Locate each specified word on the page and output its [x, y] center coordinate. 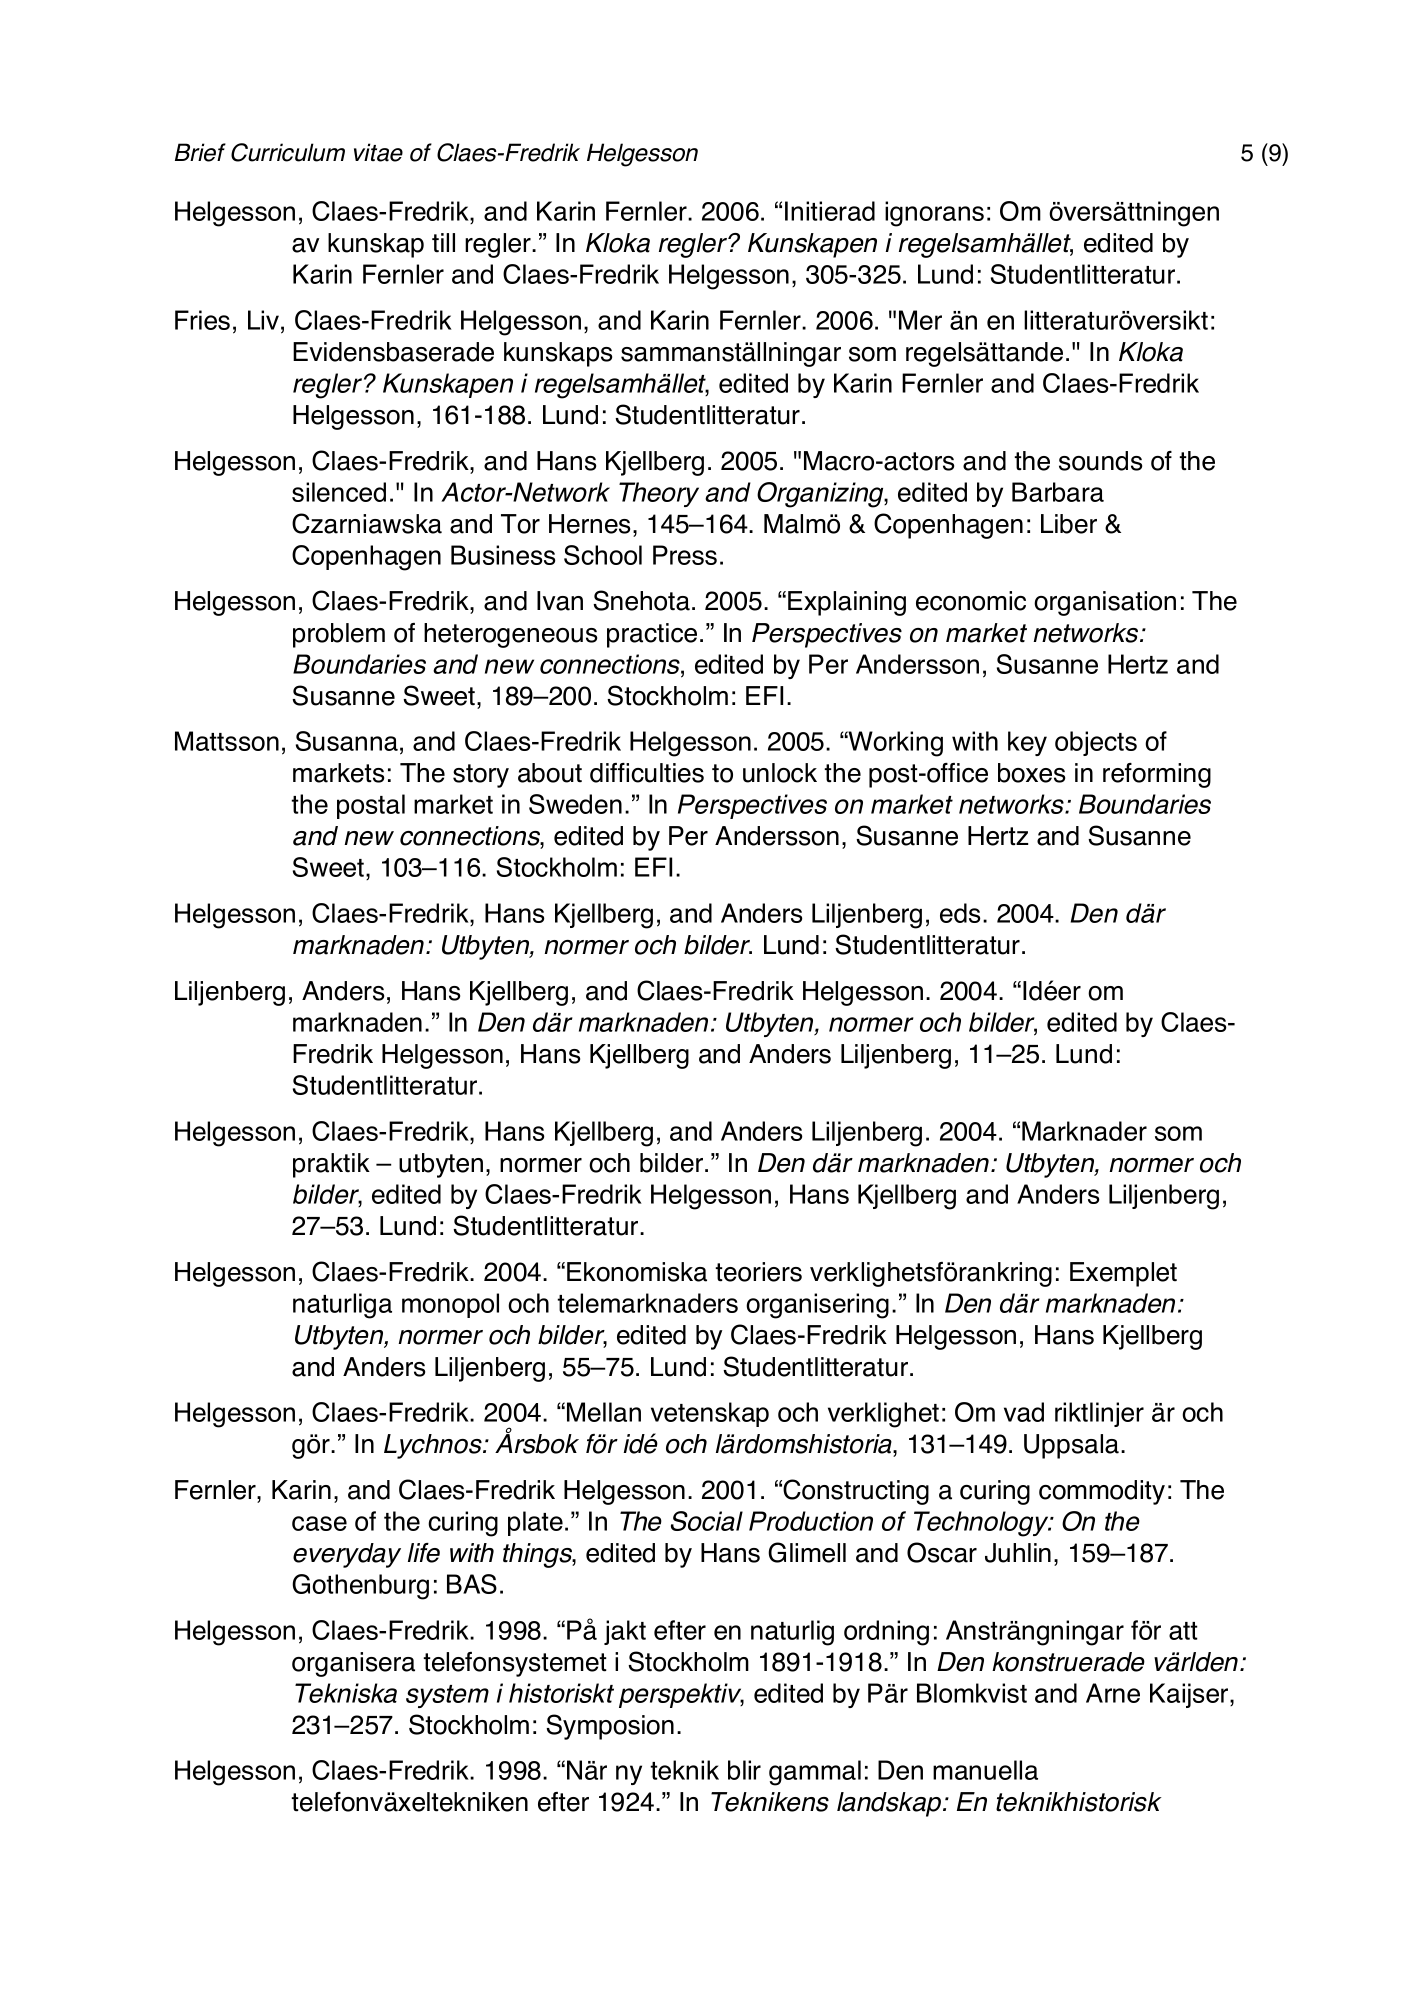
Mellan [604, 1412]
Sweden [575, 804]
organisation [1105, 603]
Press [685, 555]
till [443, 242]
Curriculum [288, 152]
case [319, 1523]
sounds [1100, 461]
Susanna [347, 741]
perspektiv [681, 1695]
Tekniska [346, 1693]
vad [1024, 1412]
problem [339, 635]
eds [960, 913]
